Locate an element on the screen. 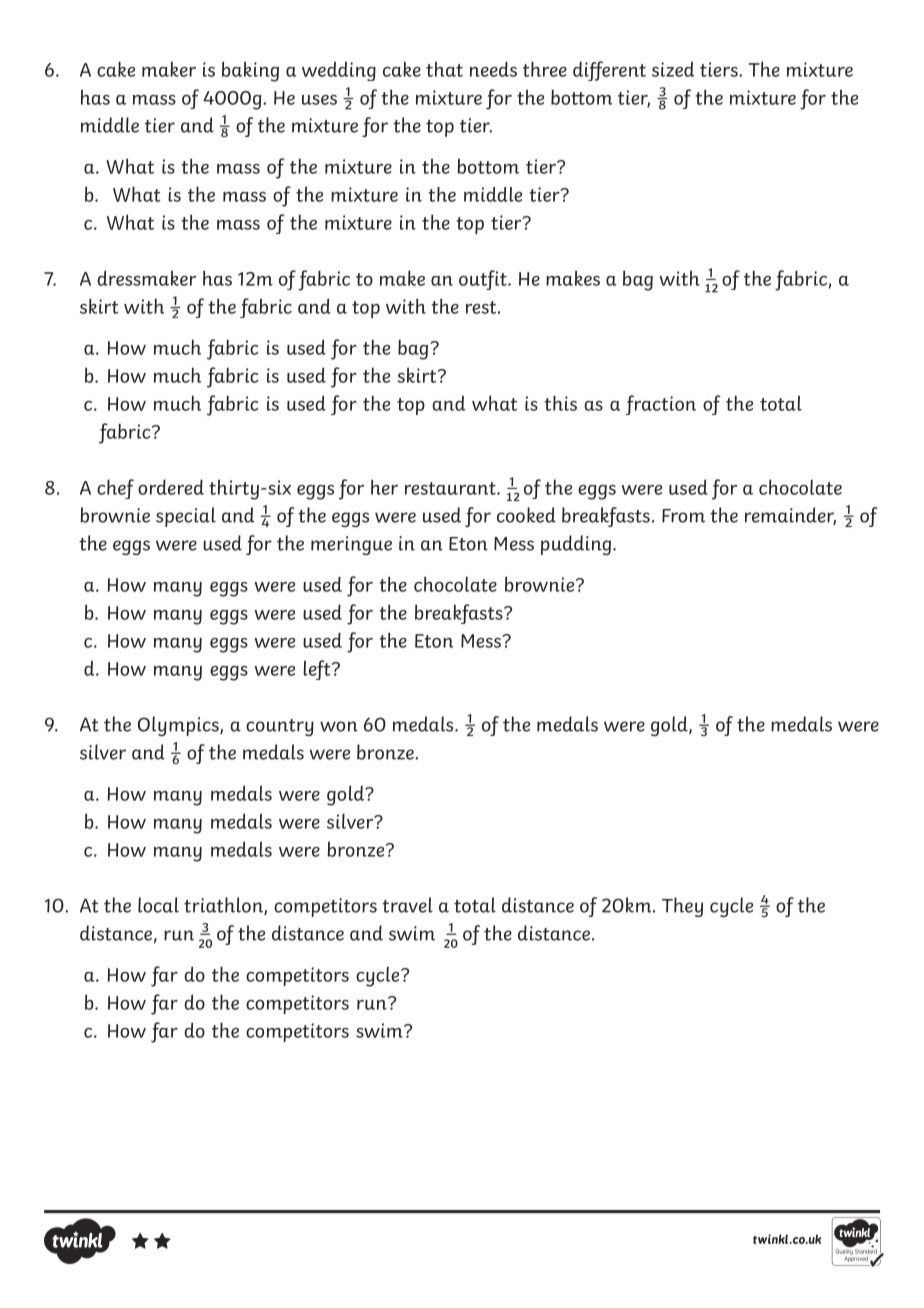 The height and width of the screenshot is (1308, 924). this is located at coordinates (561, 403).
